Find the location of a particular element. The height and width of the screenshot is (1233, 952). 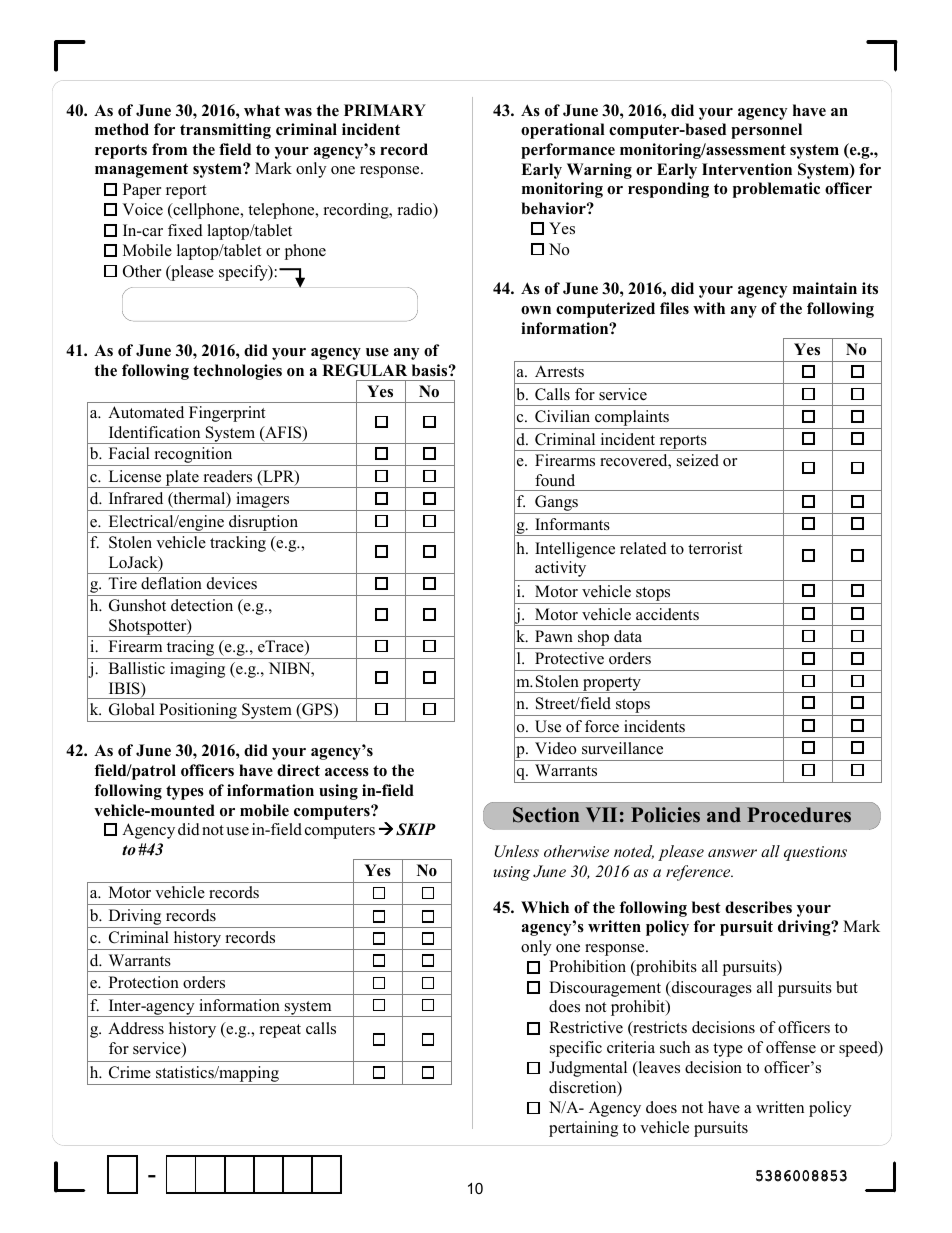

personnel is located at coordinates (766, 131).
